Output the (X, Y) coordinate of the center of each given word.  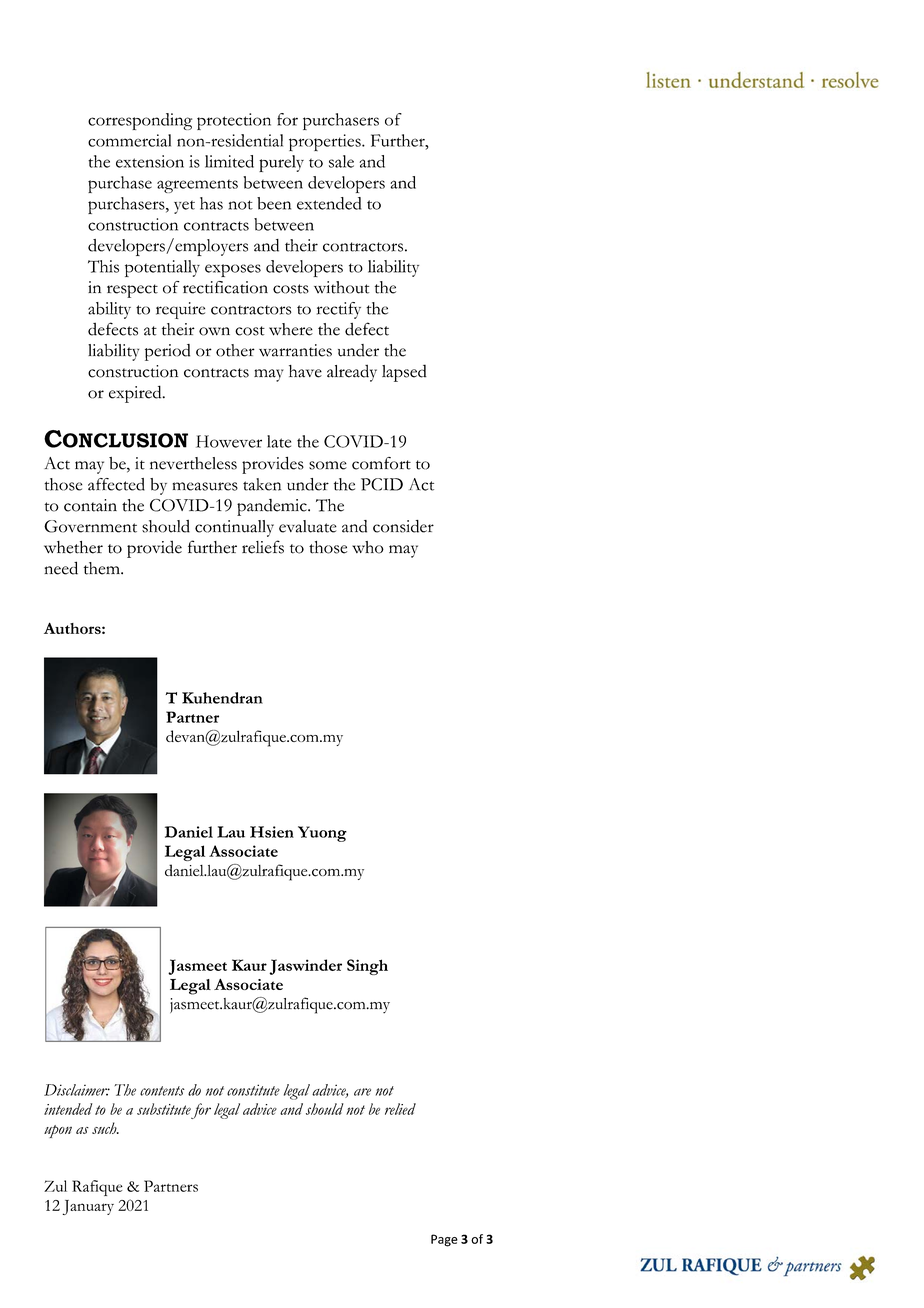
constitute (253, 1090)
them (103, 568)
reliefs (263, 547)
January (88, 1207)
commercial (129, 140)
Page (444, 1240)
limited (229, 161)
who (368, 547)
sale (341, 161)
